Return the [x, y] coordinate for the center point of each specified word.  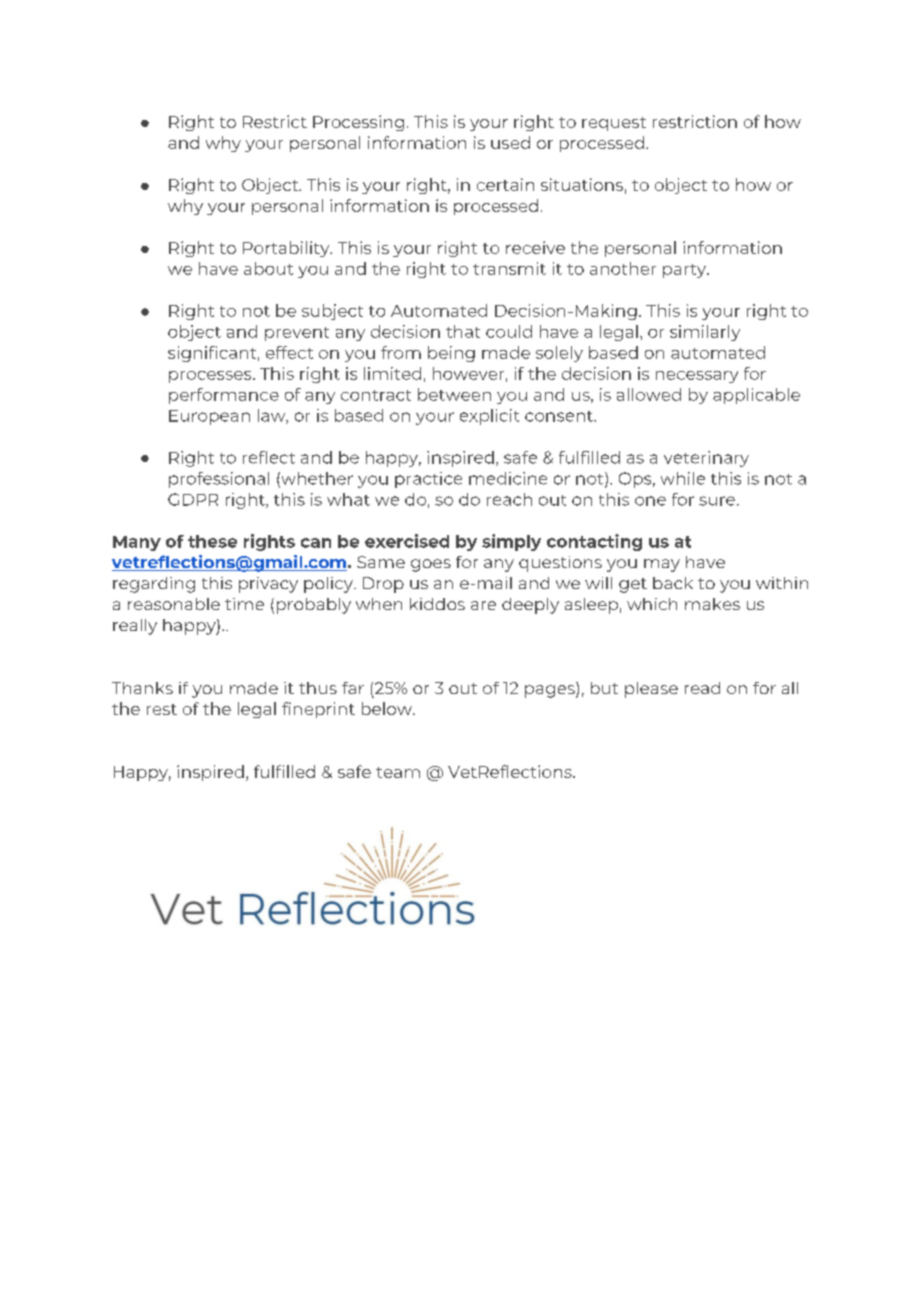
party [685, 271]
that [463, 331]
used [510, 142]
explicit [489, 417]
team [398, 772]
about [268, 268]
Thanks [142, 688]
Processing [358, 123]
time [244, 604]
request [614, 124]
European [209, 417]
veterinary [706, 459]
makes [712, 604]
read [702, 688]
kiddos [437, 604]
